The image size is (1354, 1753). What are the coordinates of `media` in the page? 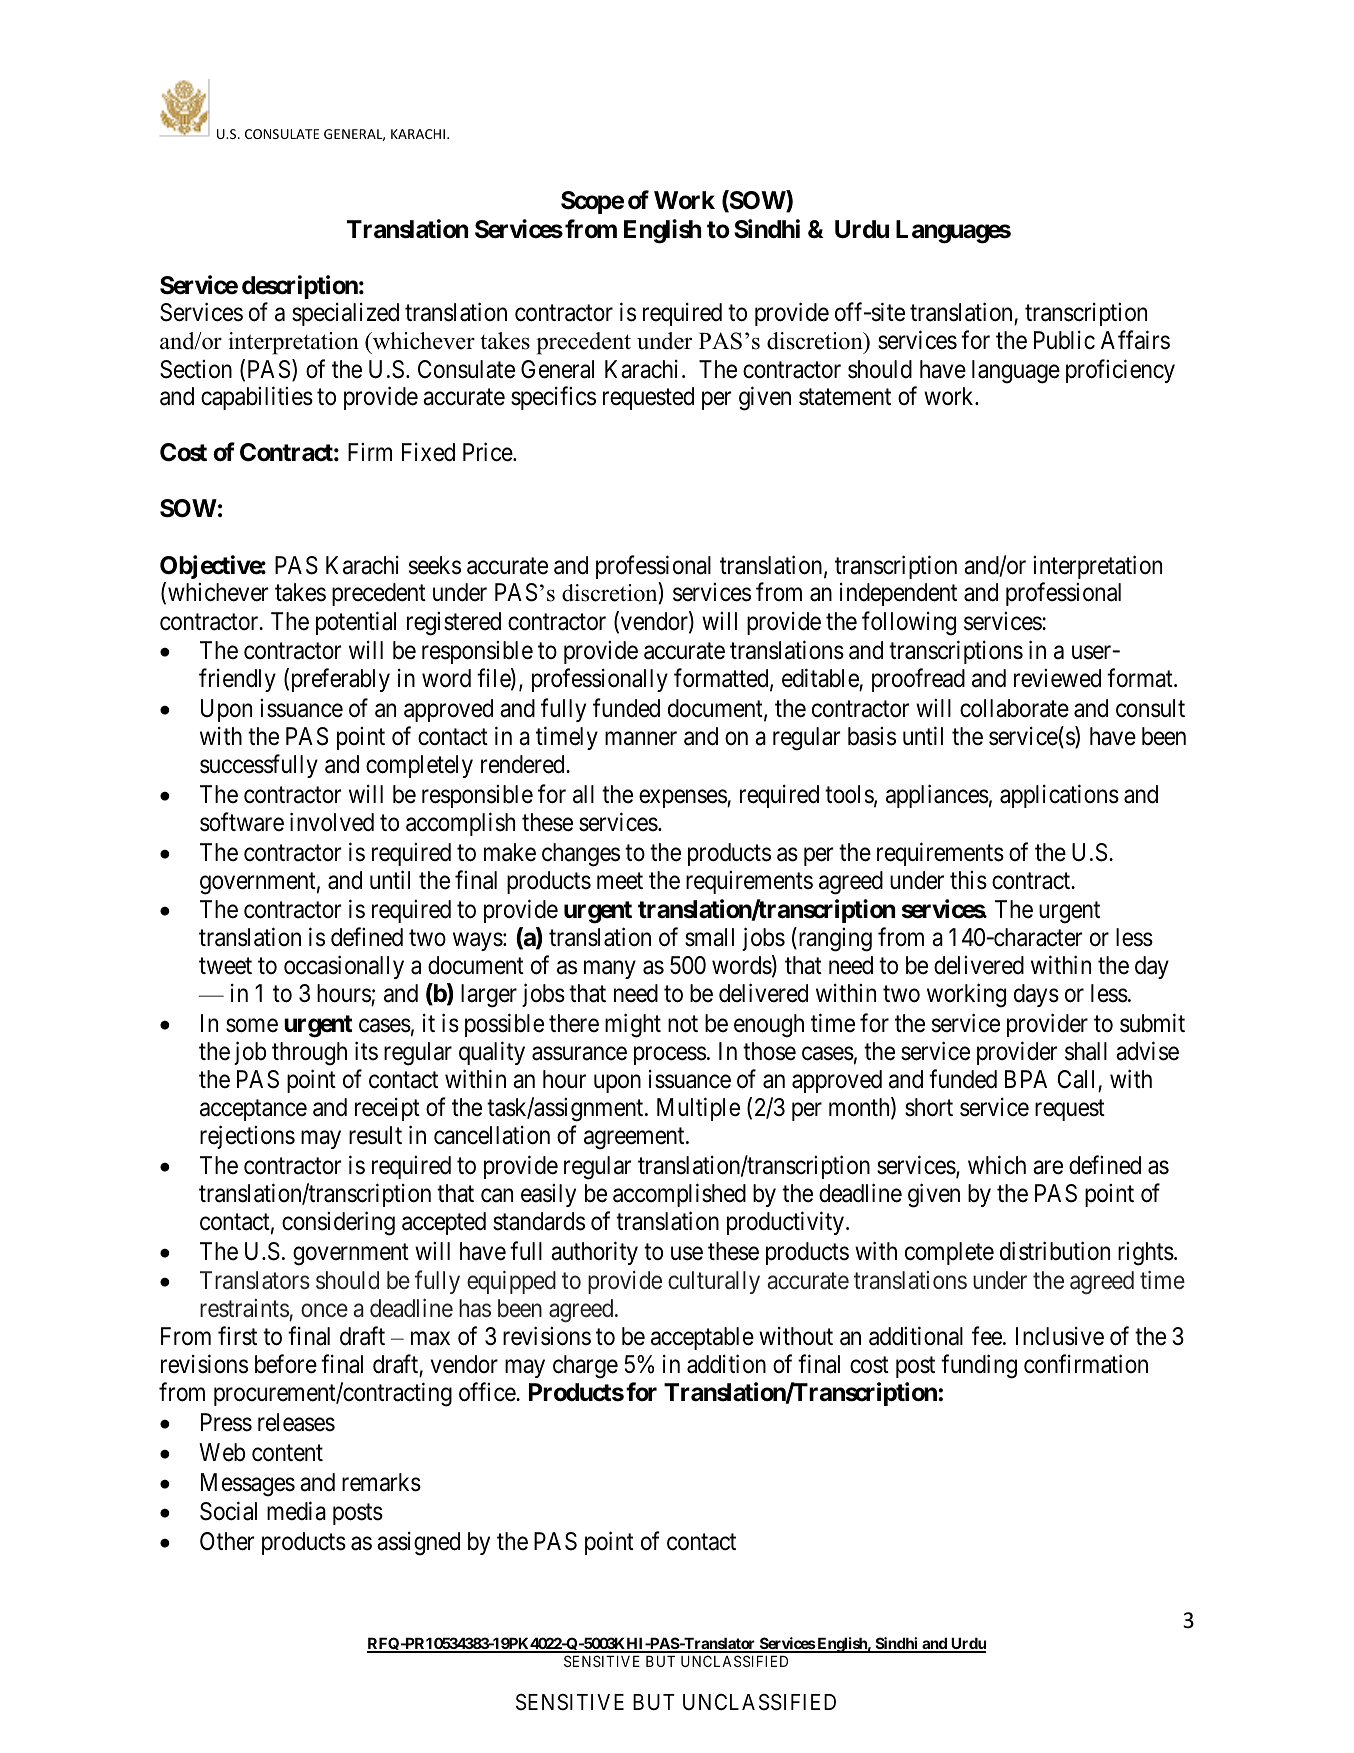 It's located at (296, 1511).
